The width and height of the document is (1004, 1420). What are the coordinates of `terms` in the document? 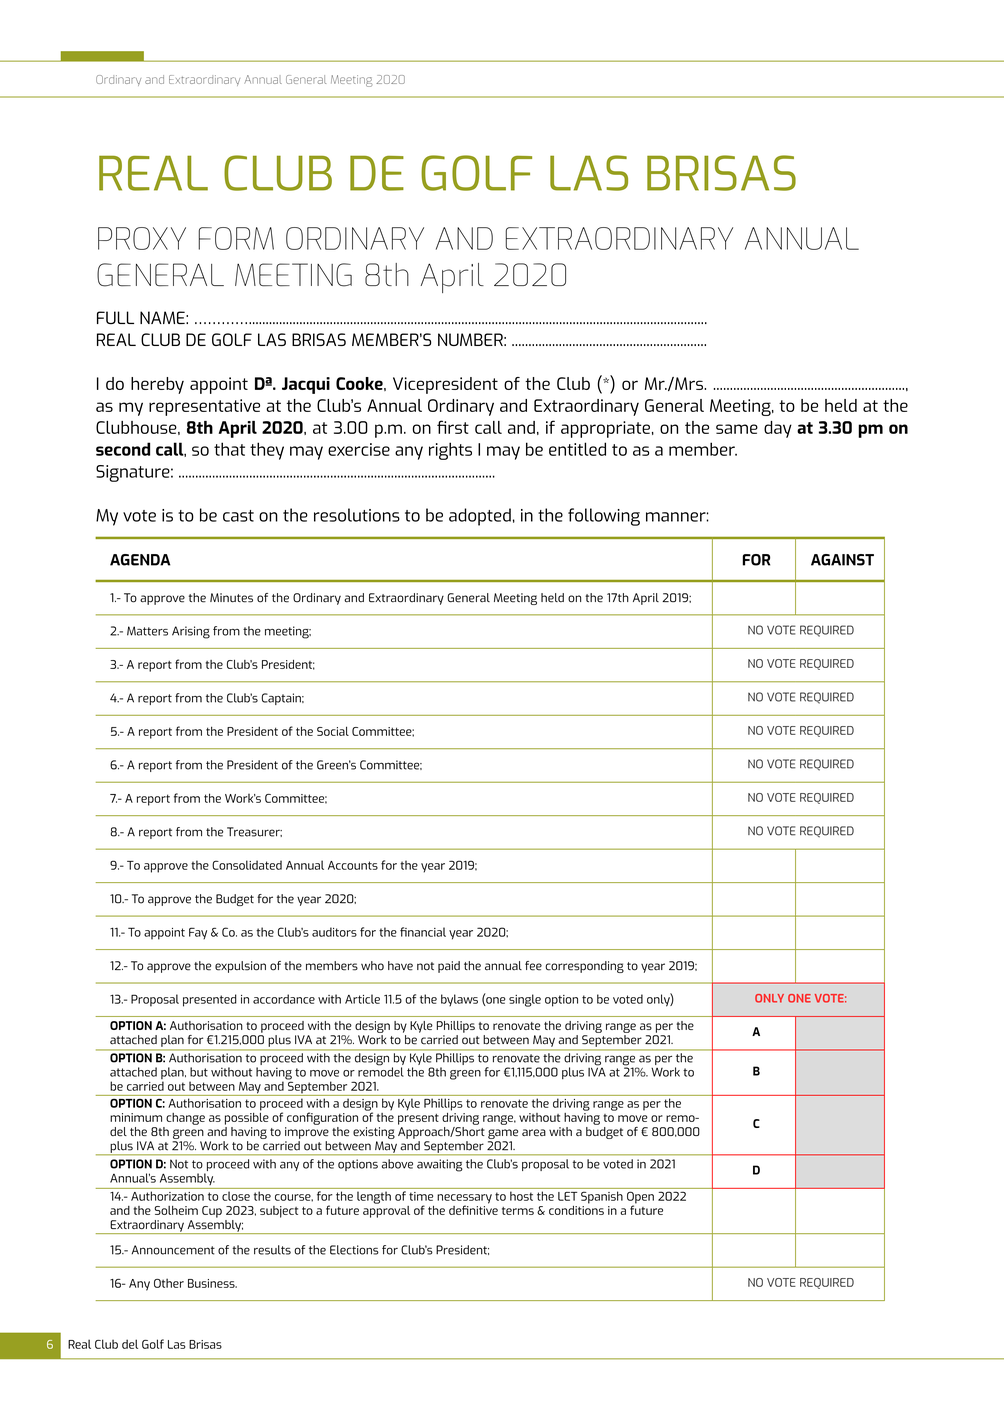 It's located at (518, 1211).
